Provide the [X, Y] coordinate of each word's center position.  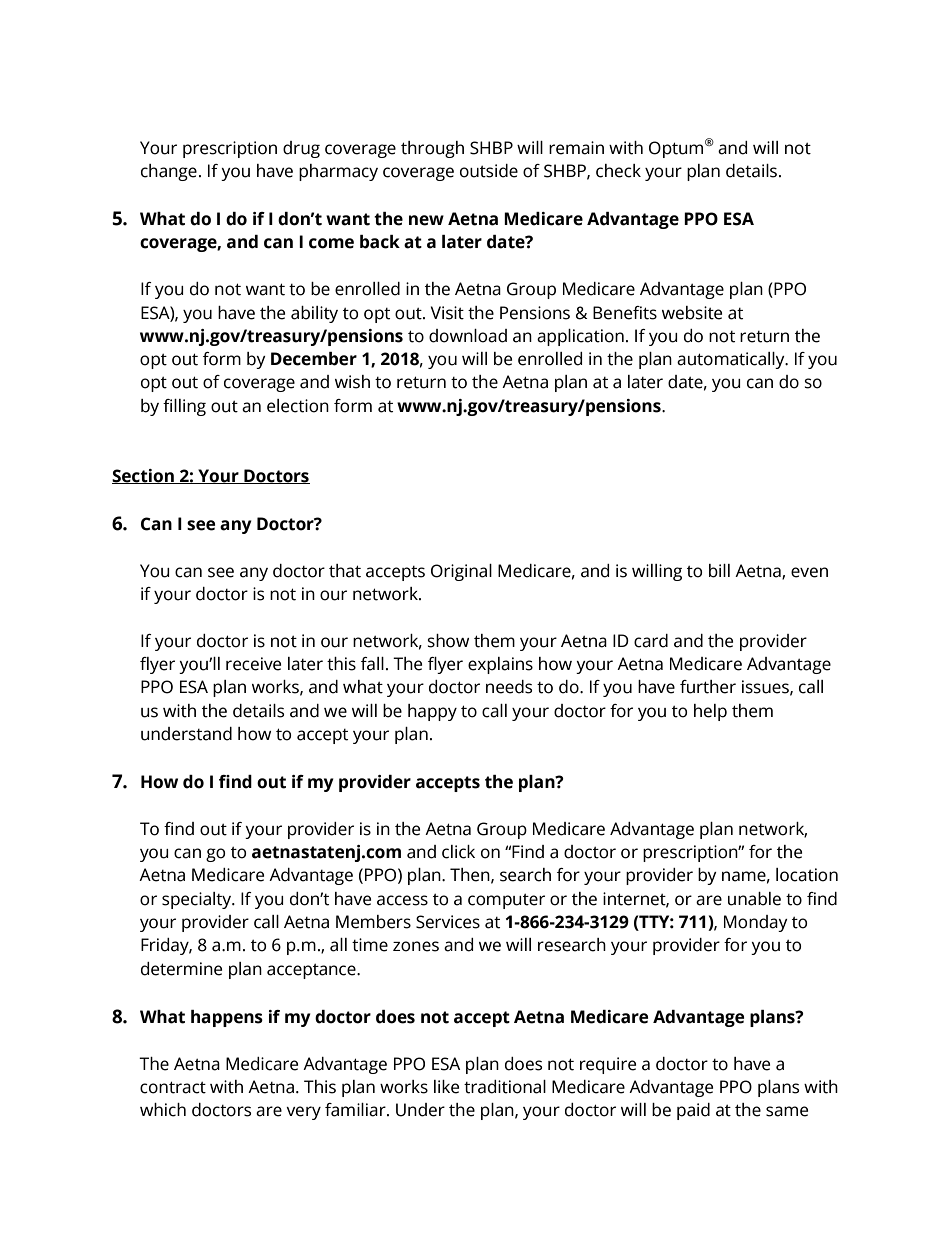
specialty [198, 900]
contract [173, 1087]
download [468, 336]
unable [754, 899]
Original [461, 572]
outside [489, 171]
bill [719, 571]
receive [253, 664]
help [710, 712]
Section [144, 476]
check [618, 171]
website [692, 313]
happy [432, 712]
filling [184, 407]
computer [506, 901]
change [169, 172]
